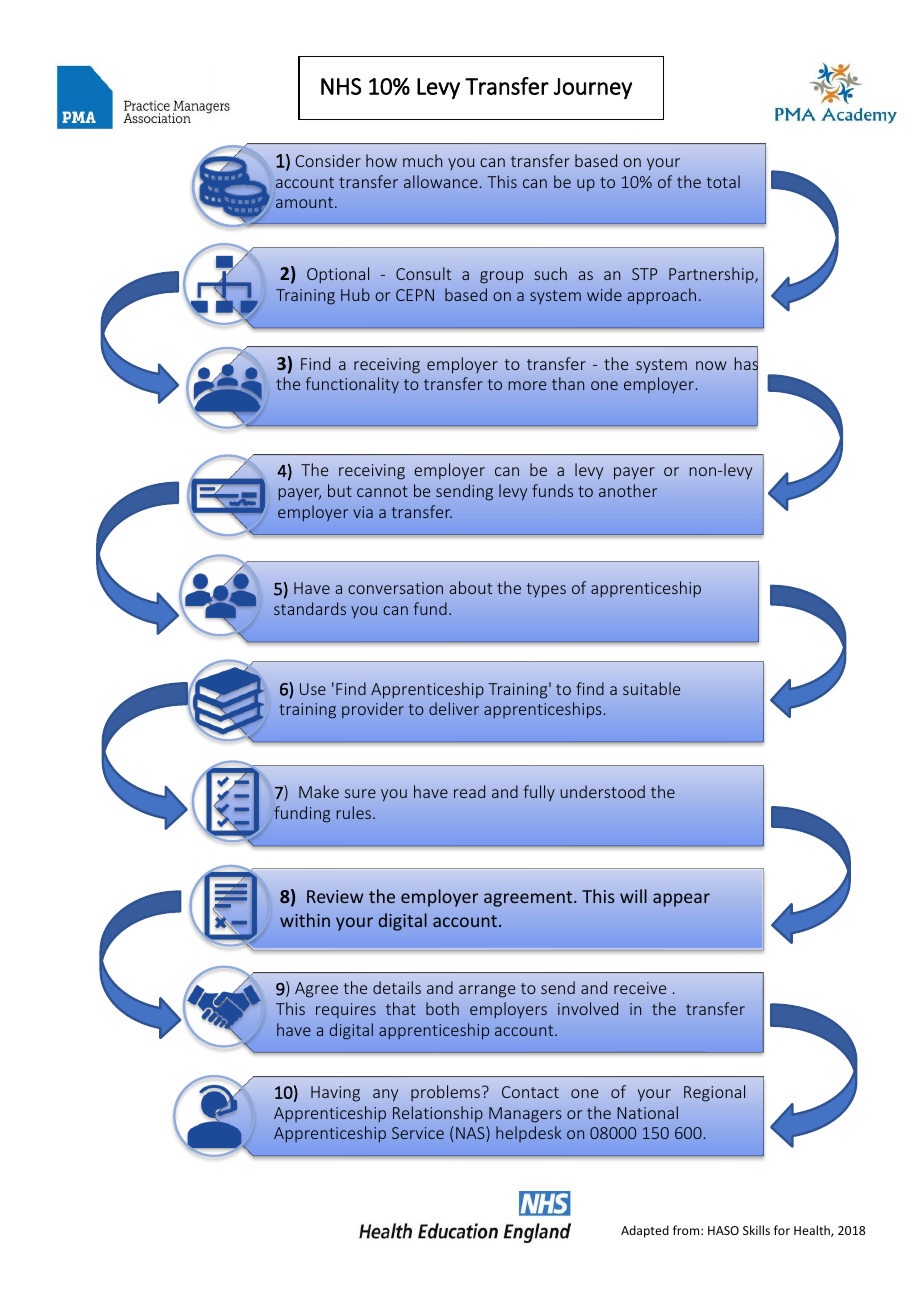 Image resolution: width=924 pixels, height=1308 pixels. Describe the element at coordinates (381, 160) in the screenshot. I see `how` at that location.
